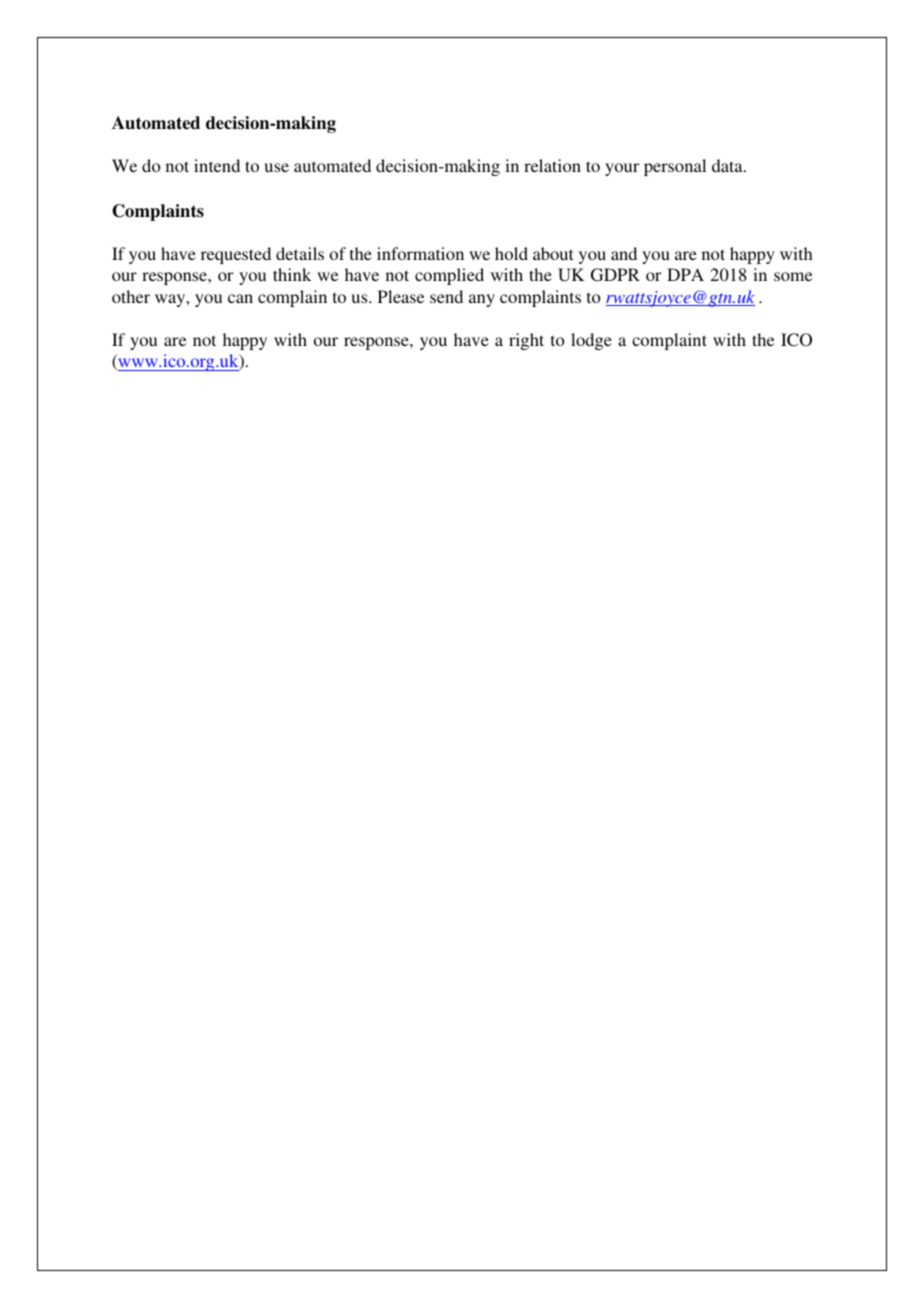  What do you see at coordinates (624, 253) in the screenshot?
I see `and` at bounding box center [624, 253].
